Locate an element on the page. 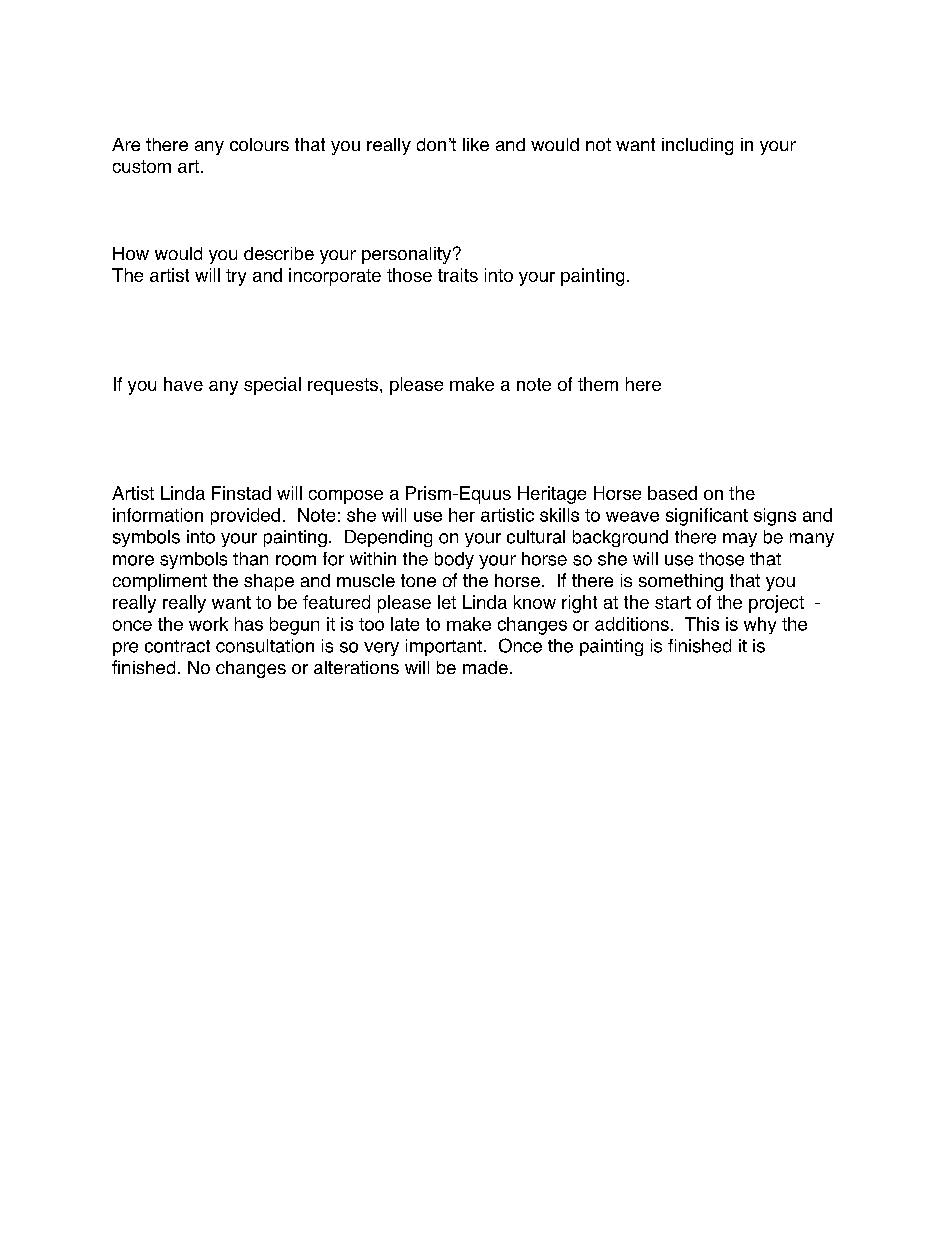  why is located at coordinates (760, 625).
